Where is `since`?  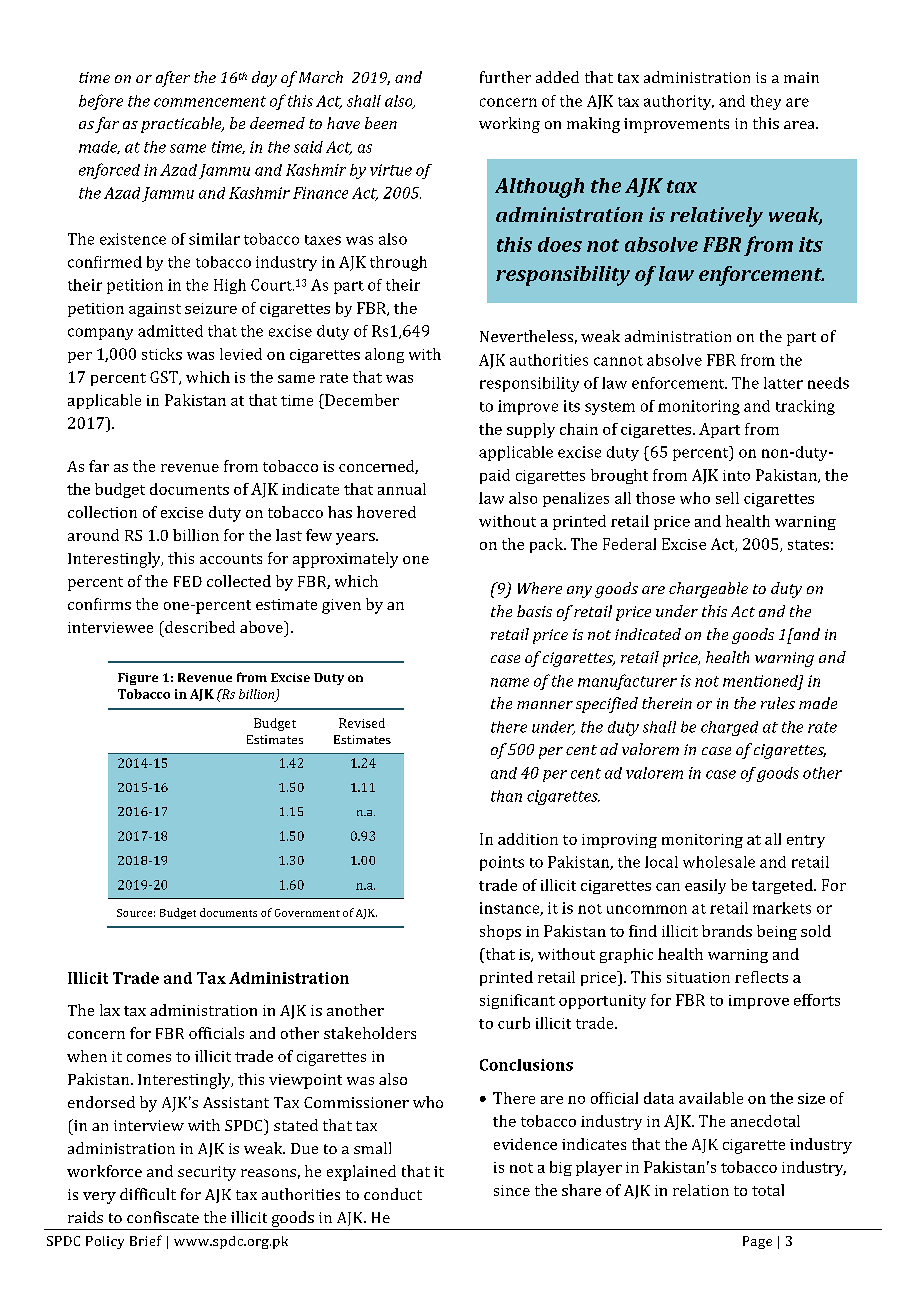 since is located at coordinates (512, 1190).
